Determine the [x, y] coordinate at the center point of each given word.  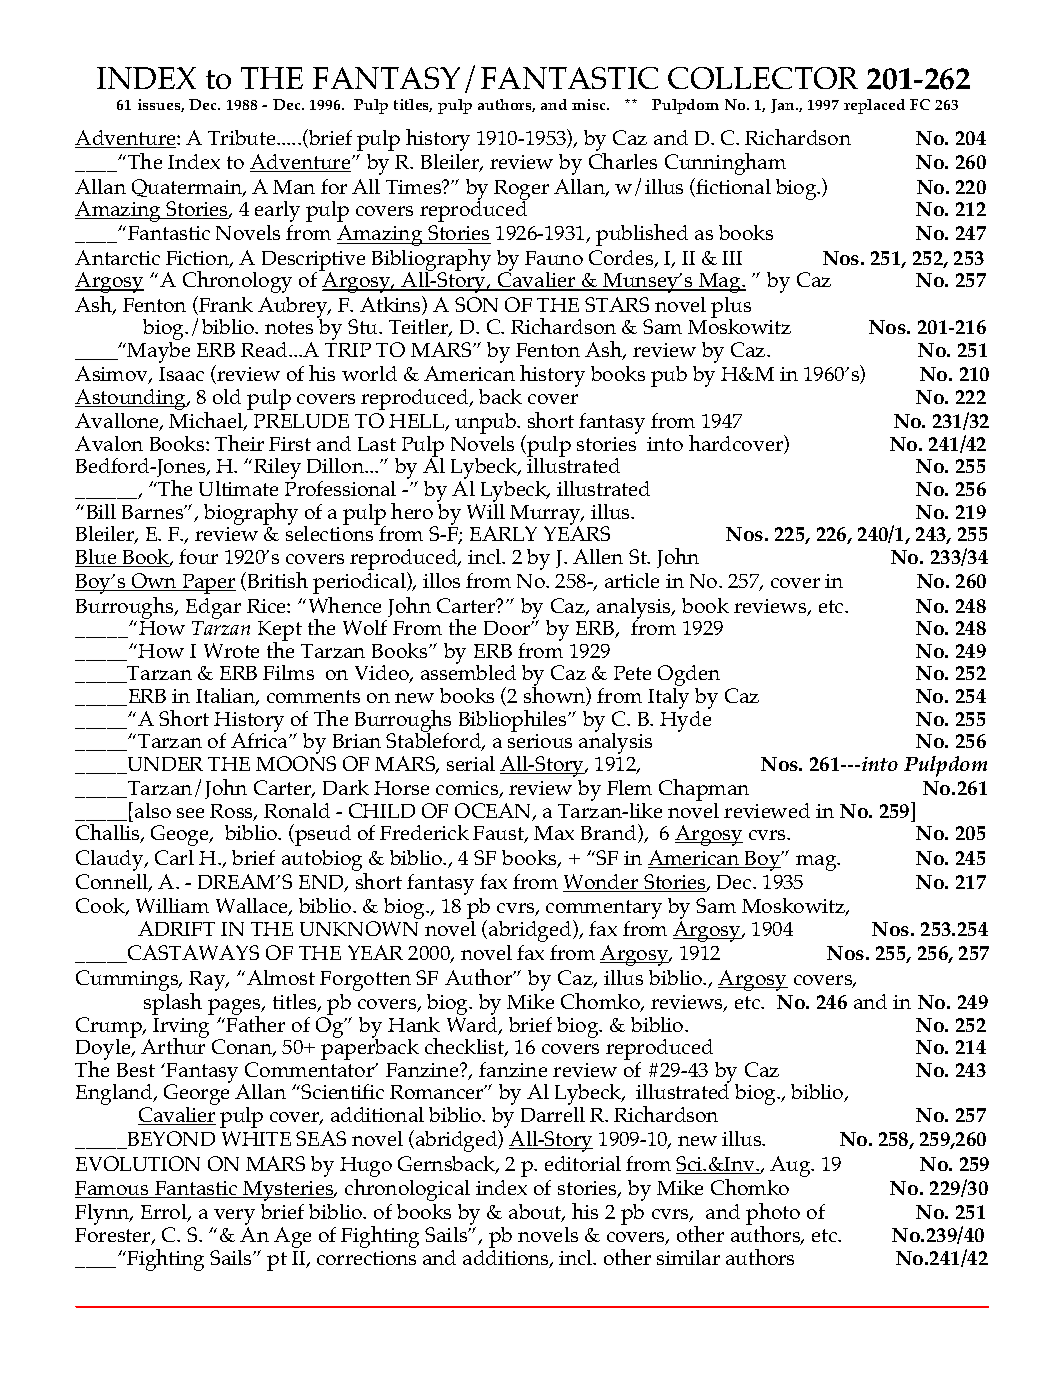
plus [731, 308]
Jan [784, 106]
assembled [468, 671]
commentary [604, 911]
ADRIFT [176, 928]
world [369, 373]
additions [507, 1257]
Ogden [689, 677]
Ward [473, 1024]
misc [590, 104]
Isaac [181, 374]
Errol [165, 1213]
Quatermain [188, 188]
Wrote [231, 650]
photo [773, 1215]
